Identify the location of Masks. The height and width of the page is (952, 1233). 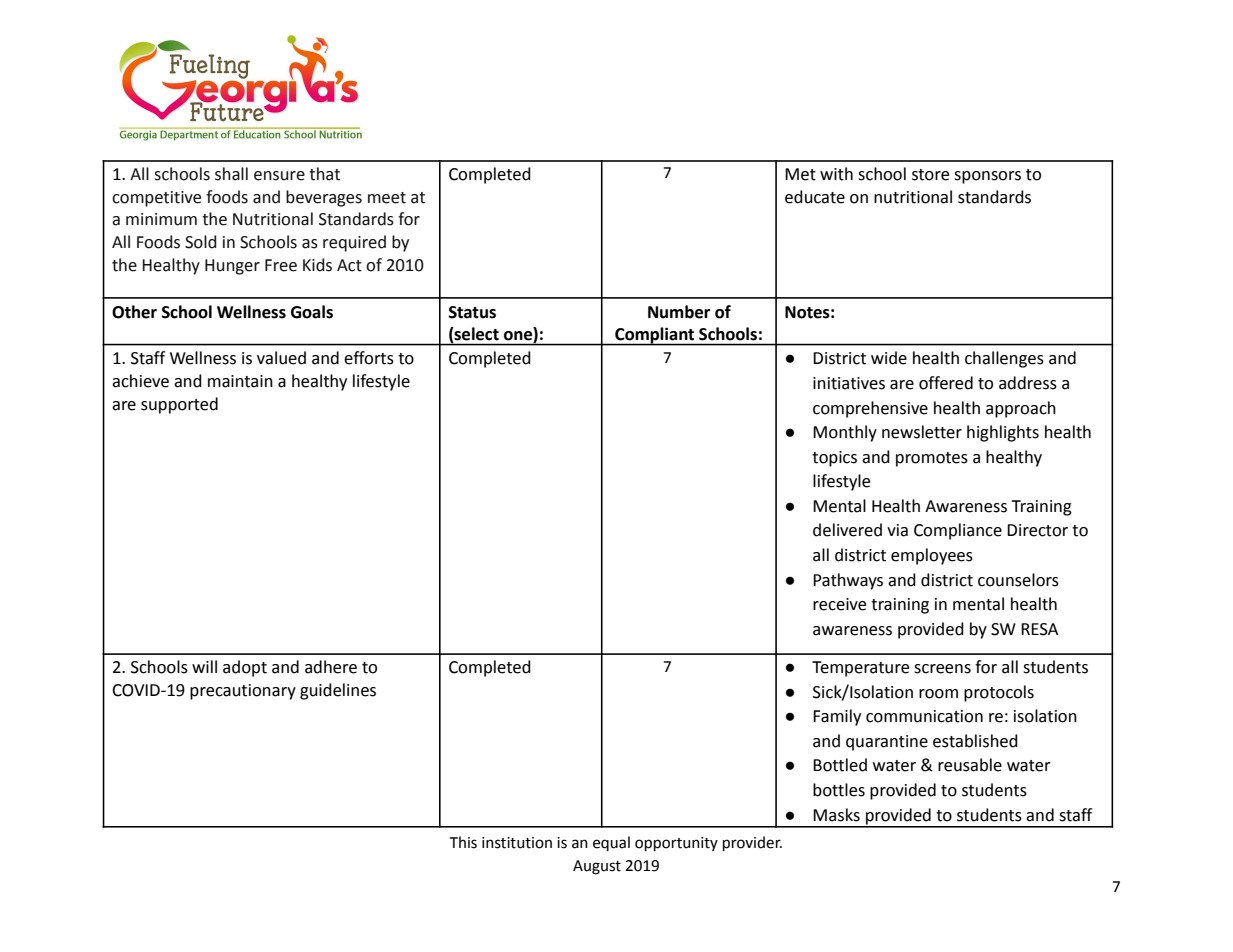
(836, 815).
